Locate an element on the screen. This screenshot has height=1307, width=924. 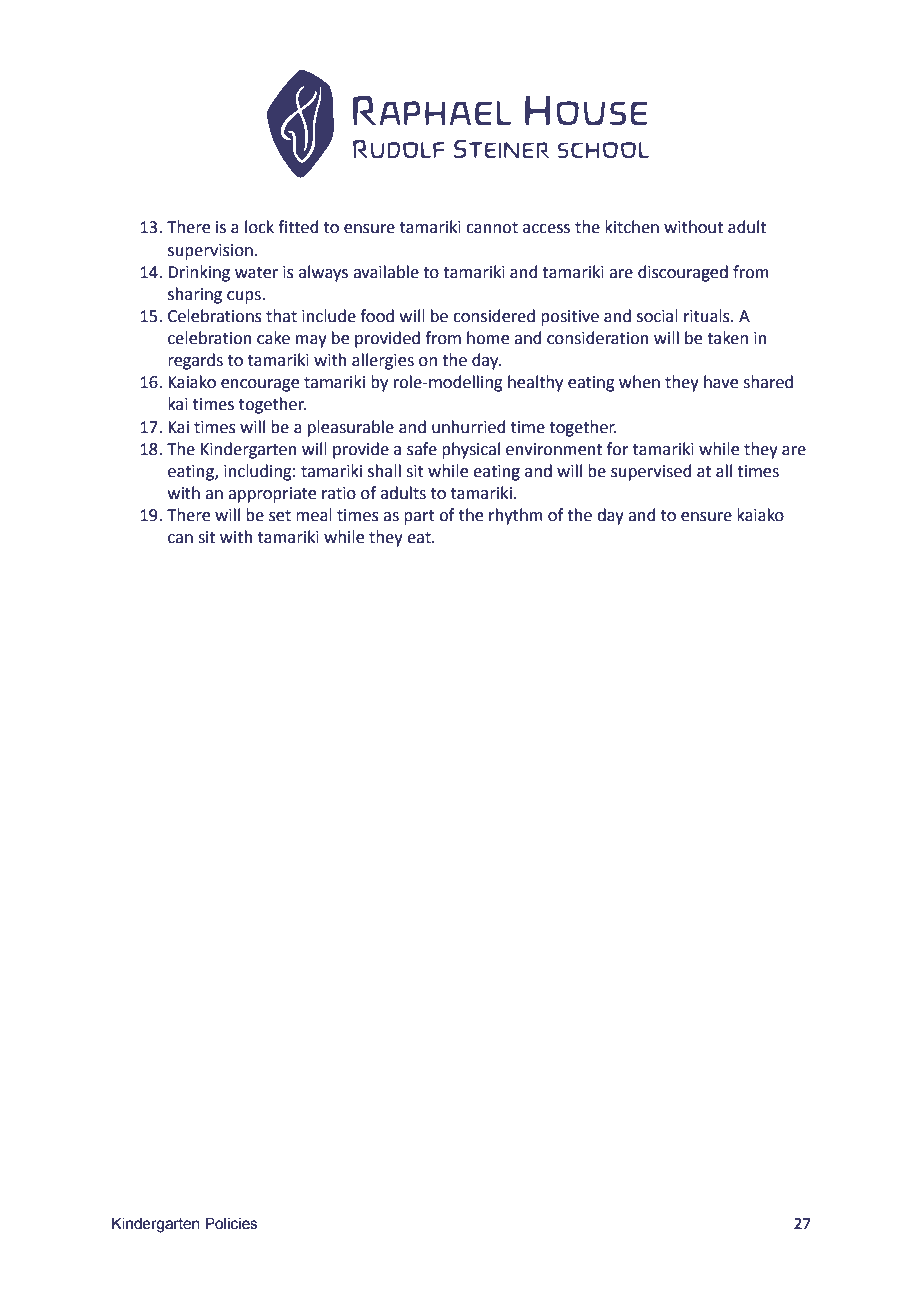
supervised is located at coordinates (651, 472).
